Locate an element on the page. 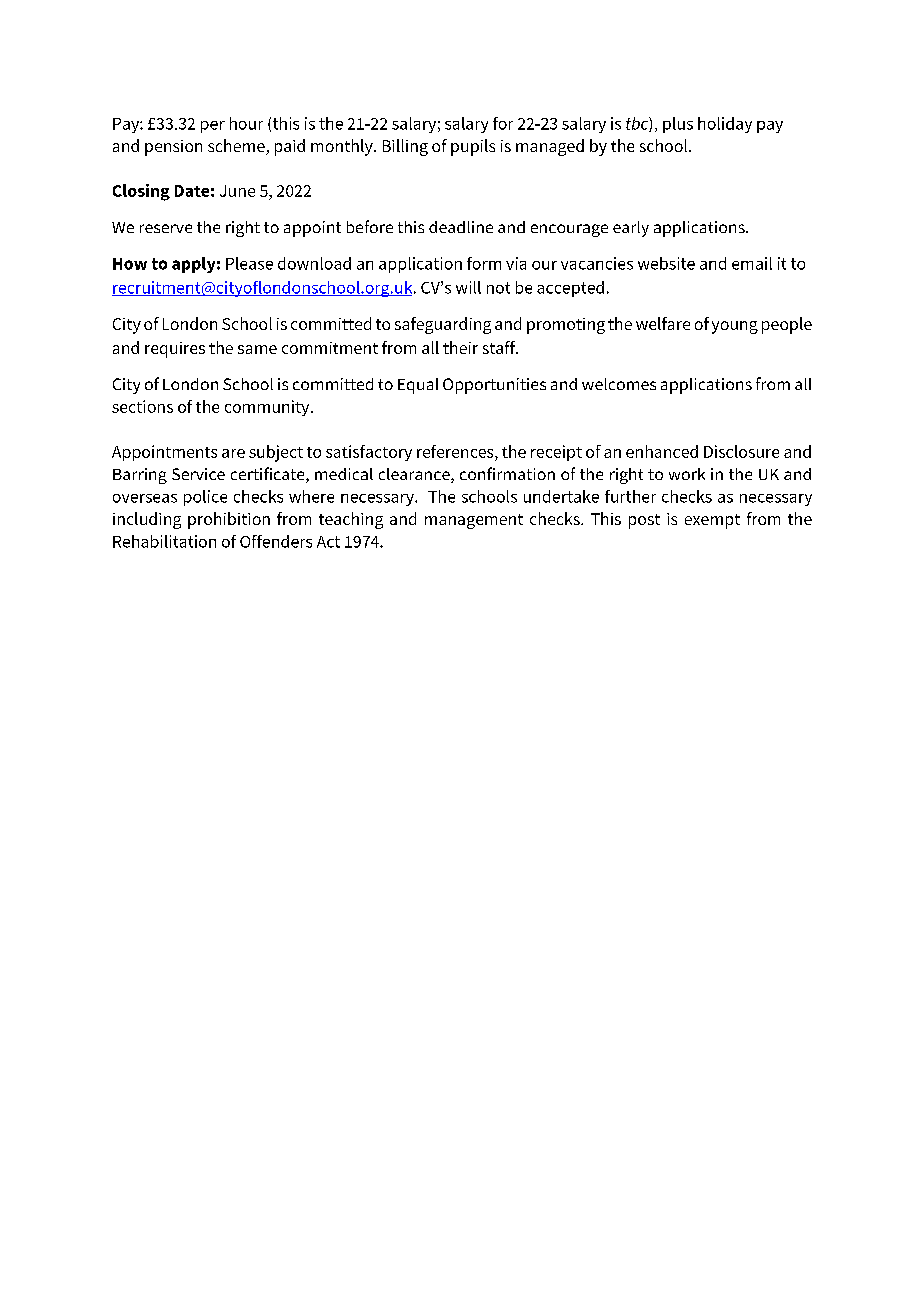  prohibition is located at coordinates (229, 520).
